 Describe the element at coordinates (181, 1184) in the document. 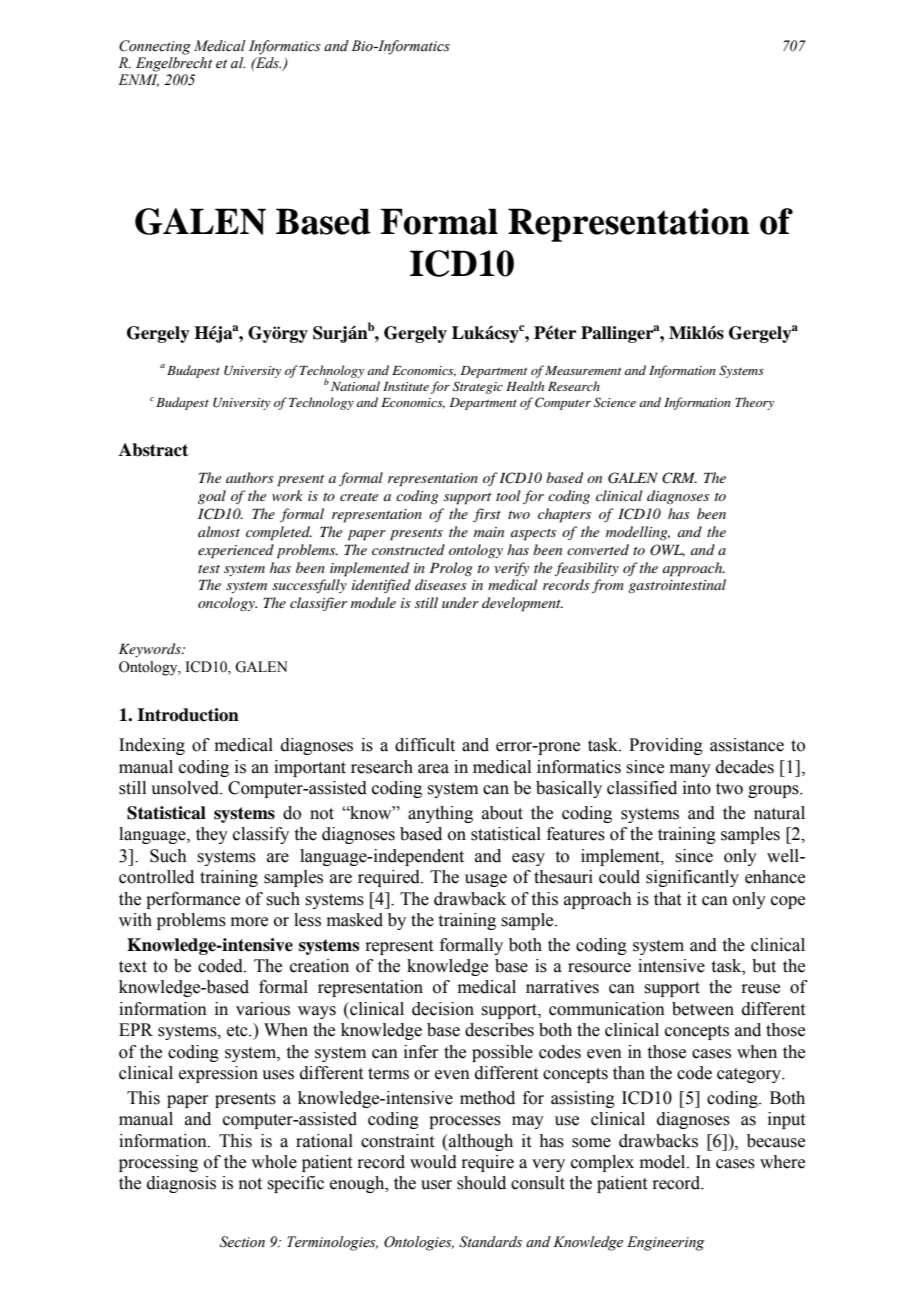

I see `diagnosis` at that location.
